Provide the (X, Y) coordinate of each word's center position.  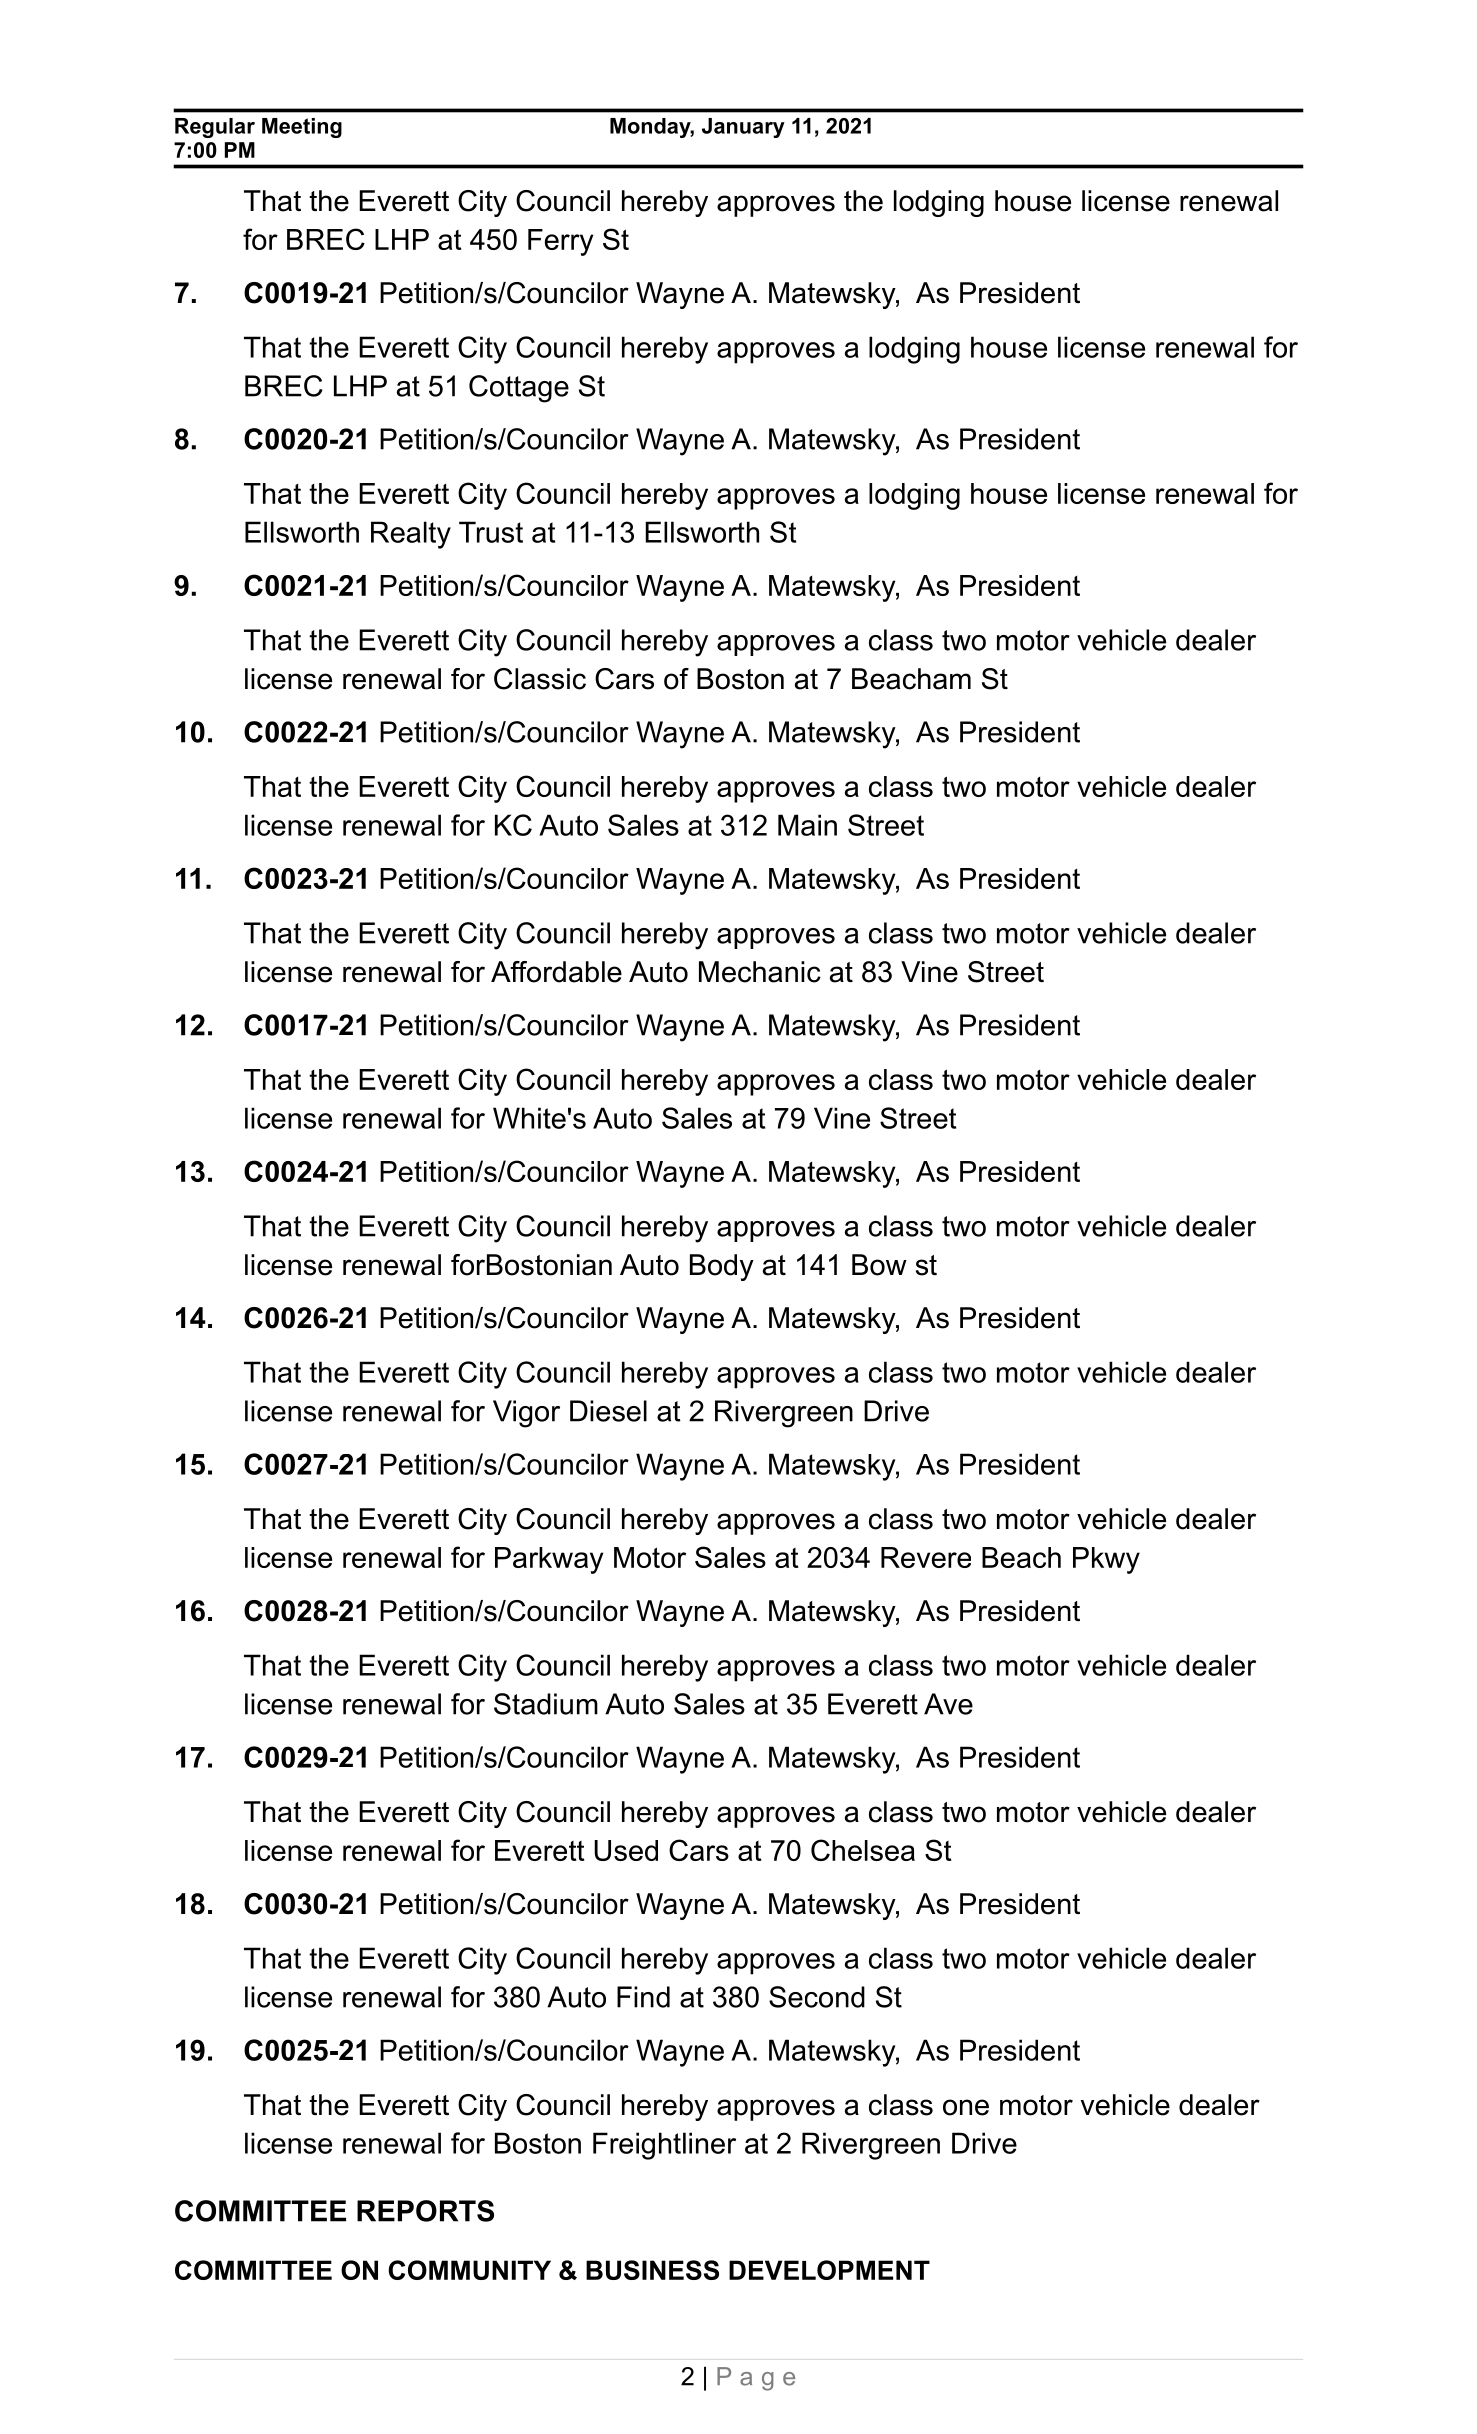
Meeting (302, 128)
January (743, 128)
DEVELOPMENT (829, 2270)
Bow (879, 1265)
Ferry (560, 242)
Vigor (526, 1414)
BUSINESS (652, 2270)
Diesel (608, 1411)
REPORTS (425, 2211)
